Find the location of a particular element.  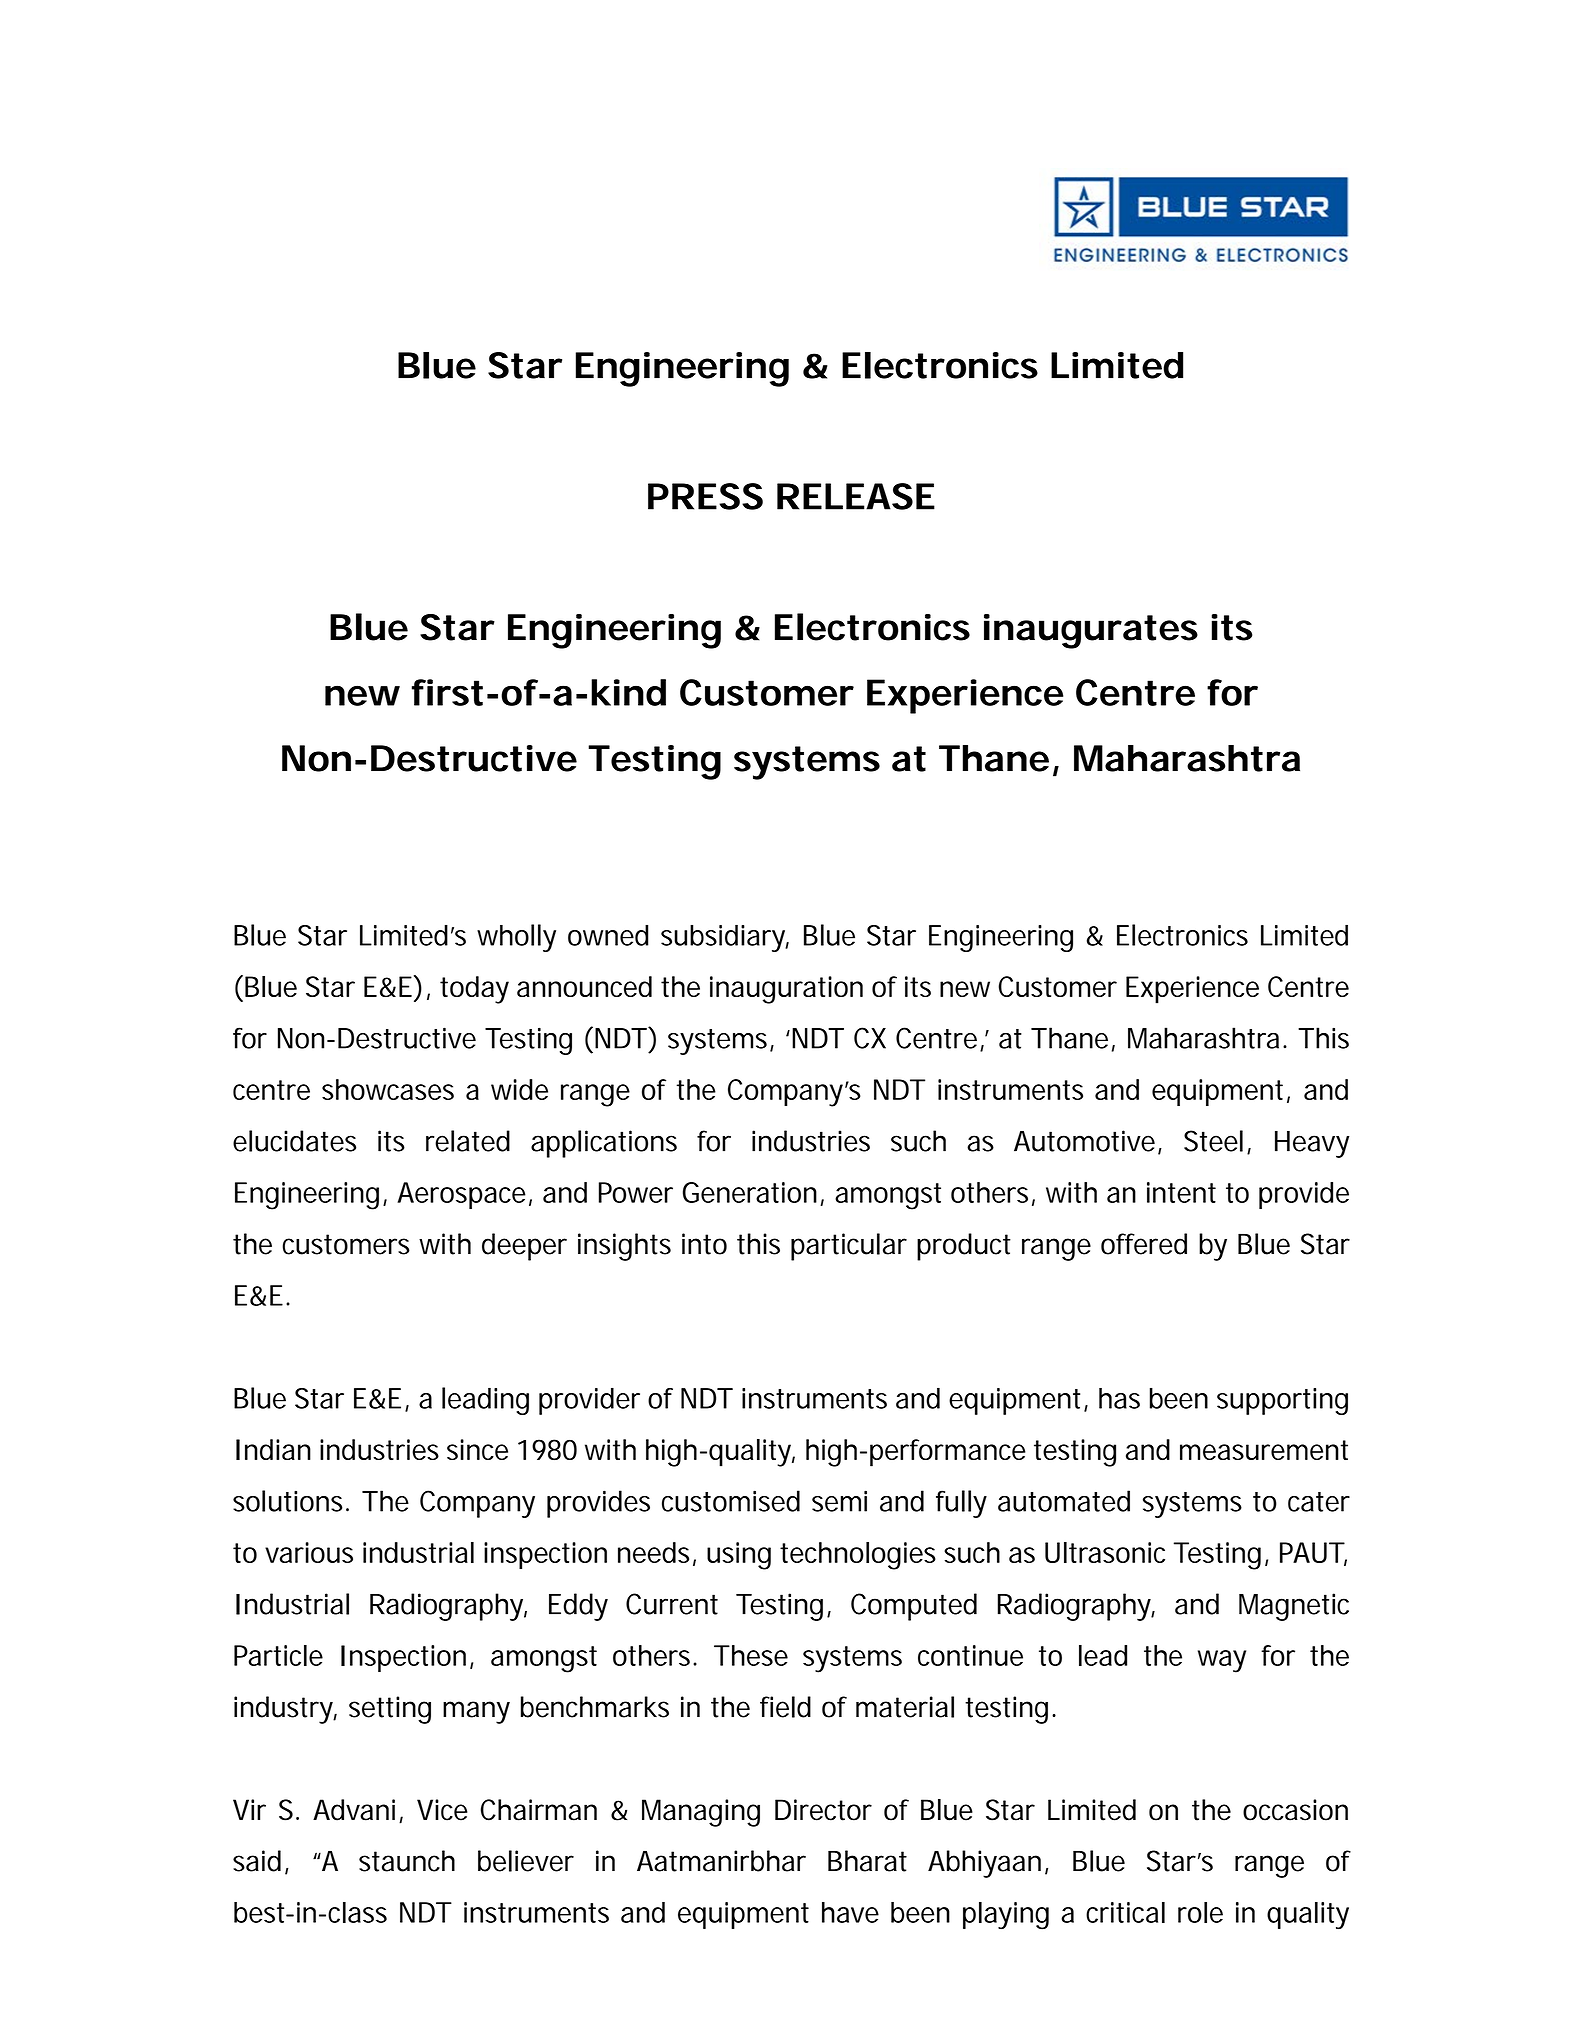

These is located at coordinates (751, 1655).
